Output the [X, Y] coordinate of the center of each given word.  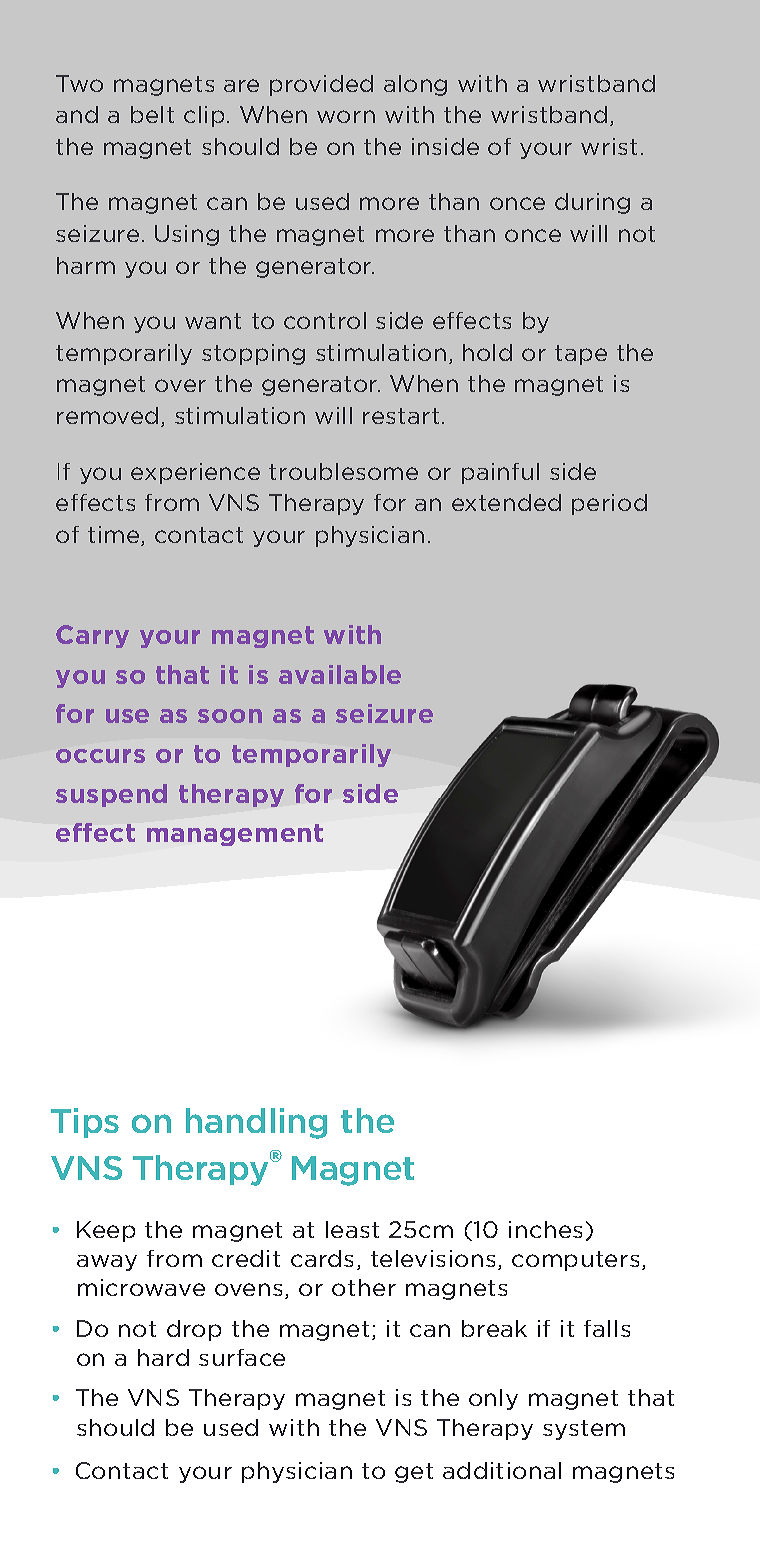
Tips [85, 1123]
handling [256, 1123]
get [414, 1473]
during [592, 203]
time [115, 536]
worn [346, 116]
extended [506, 502]
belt [152, 114]
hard [163, 1357]
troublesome [343, 471]
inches [545, 1229]
